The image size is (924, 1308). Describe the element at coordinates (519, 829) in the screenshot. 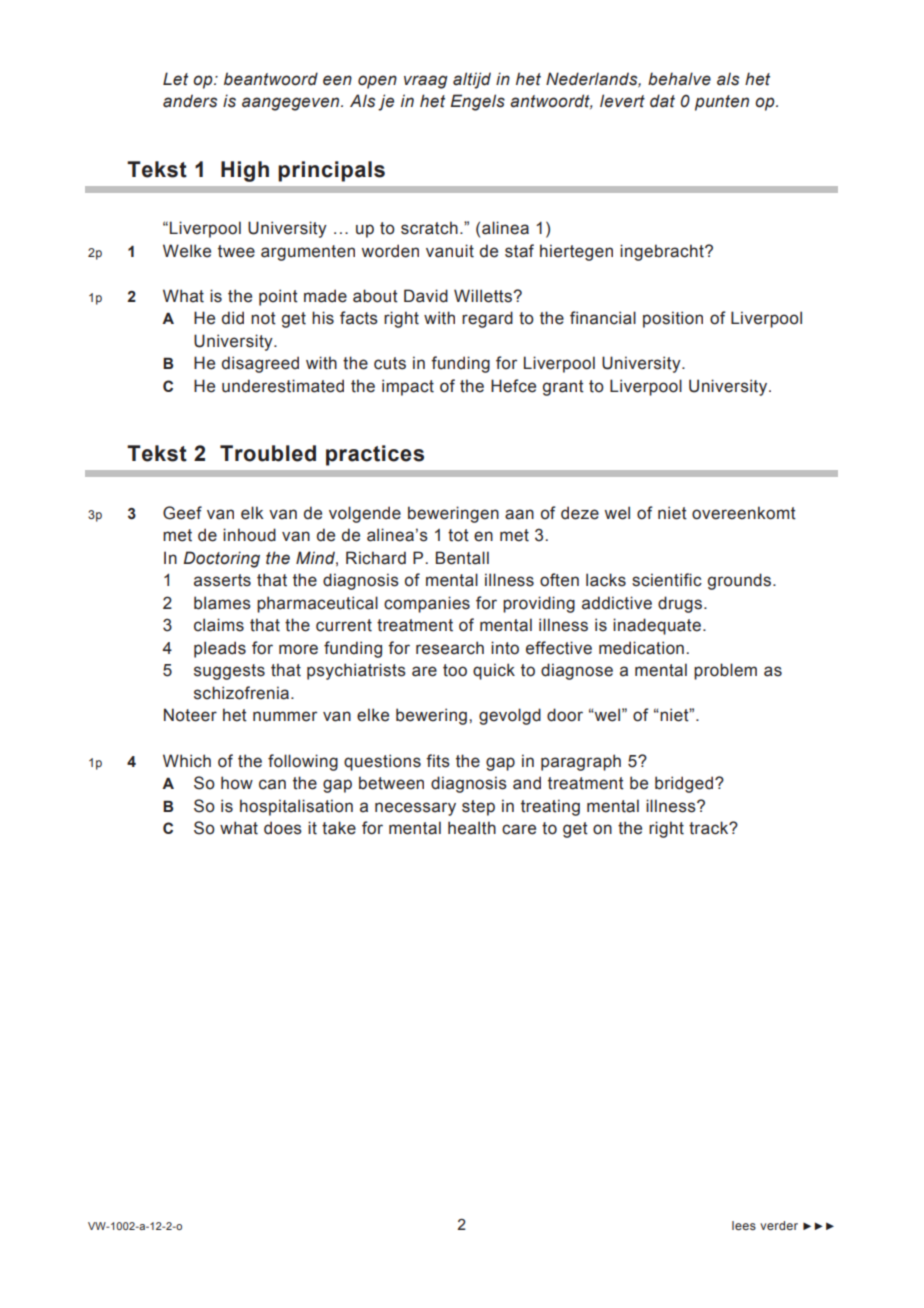

I see `care` at that location.
